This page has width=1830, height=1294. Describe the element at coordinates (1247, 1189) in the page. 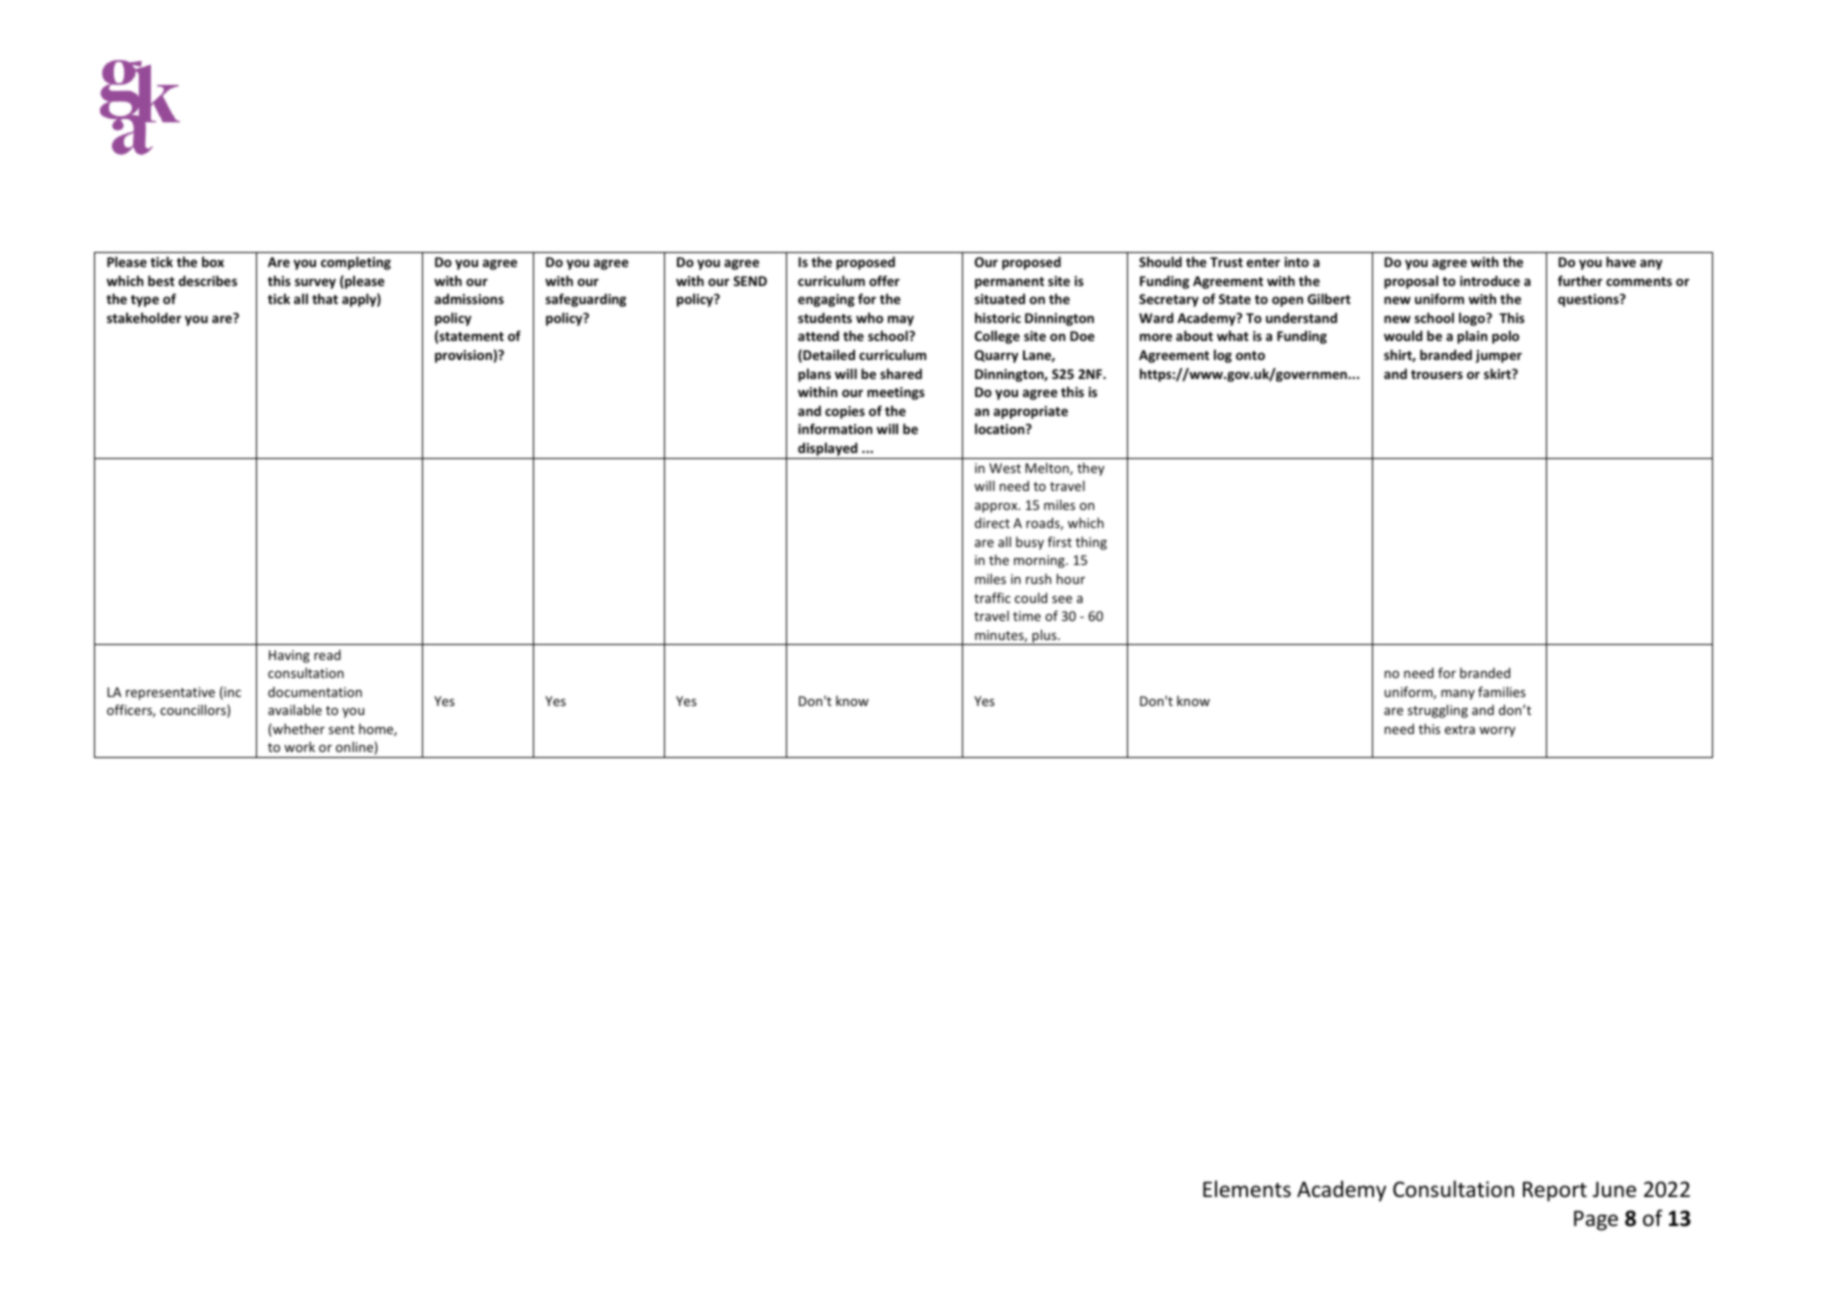

I see `Elements` at that location.
